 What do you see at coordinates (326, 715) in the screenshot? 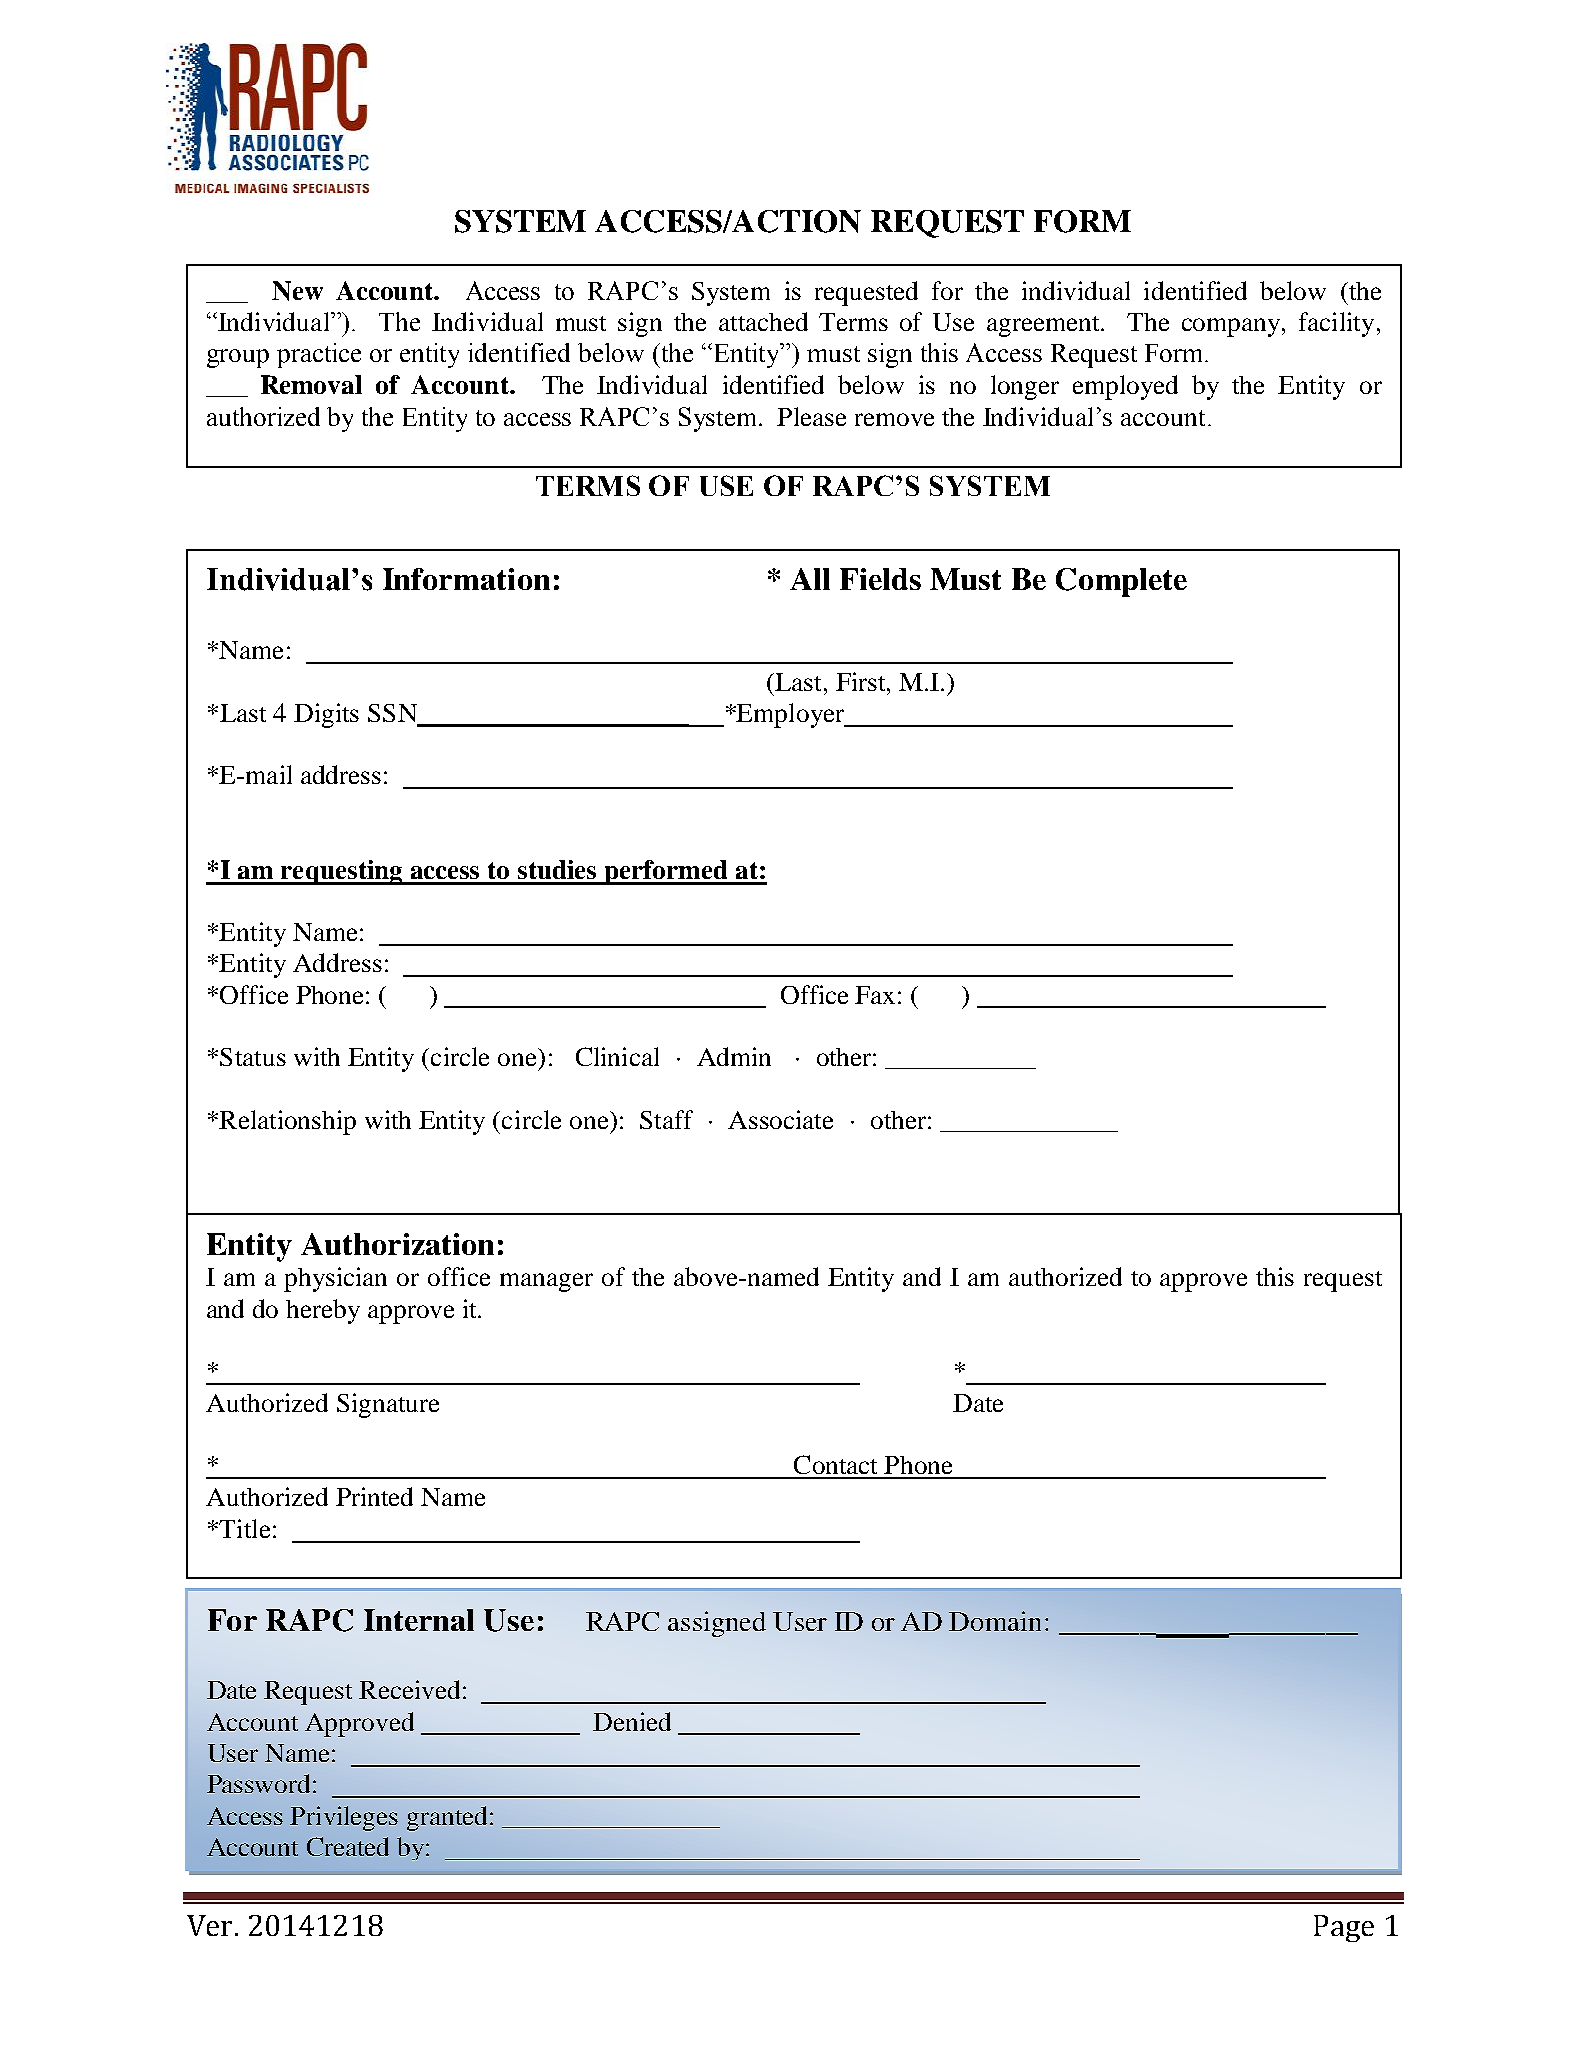
I see `Digits` at bounding box center [326, 715].
